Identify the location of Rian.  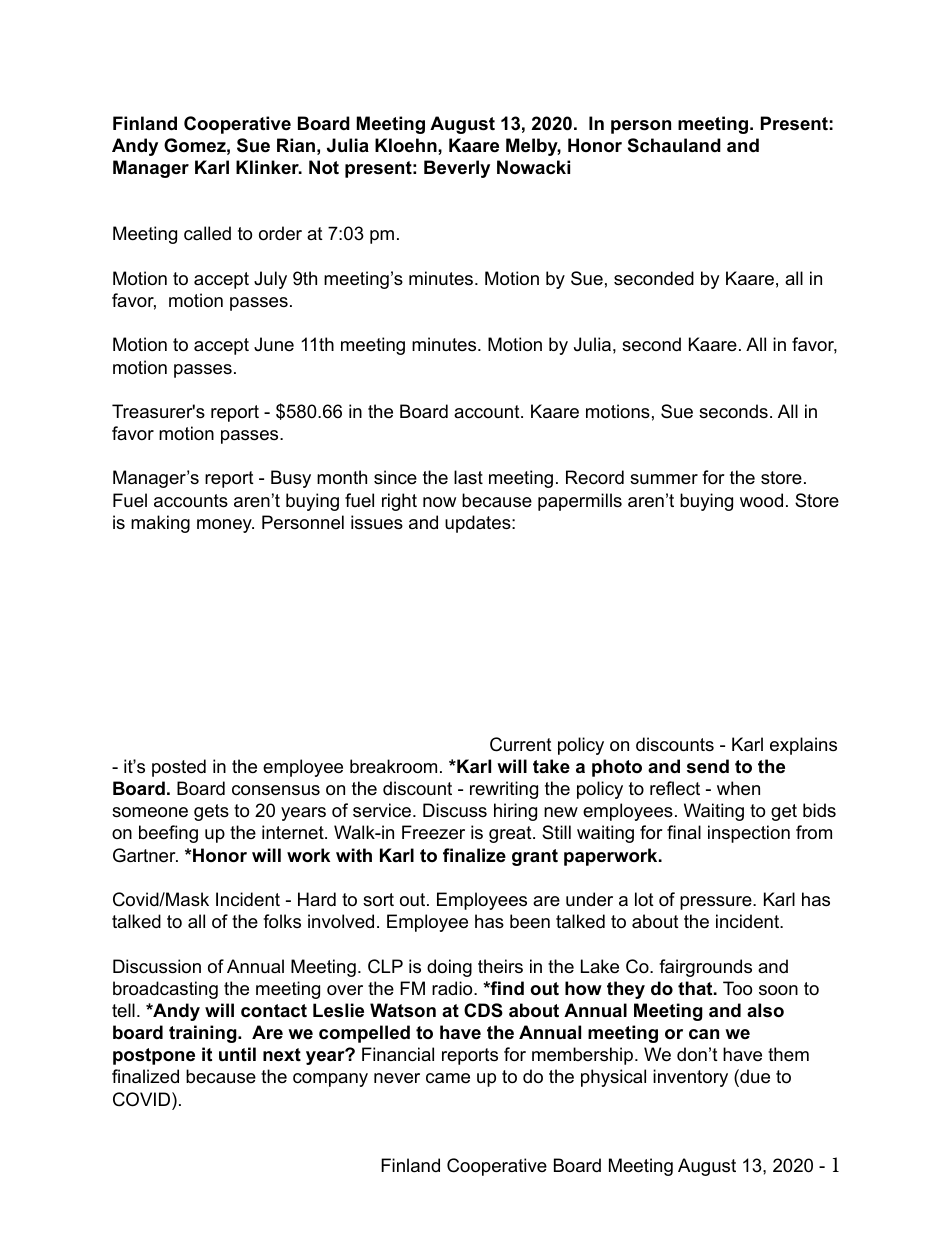
(296, 145).
